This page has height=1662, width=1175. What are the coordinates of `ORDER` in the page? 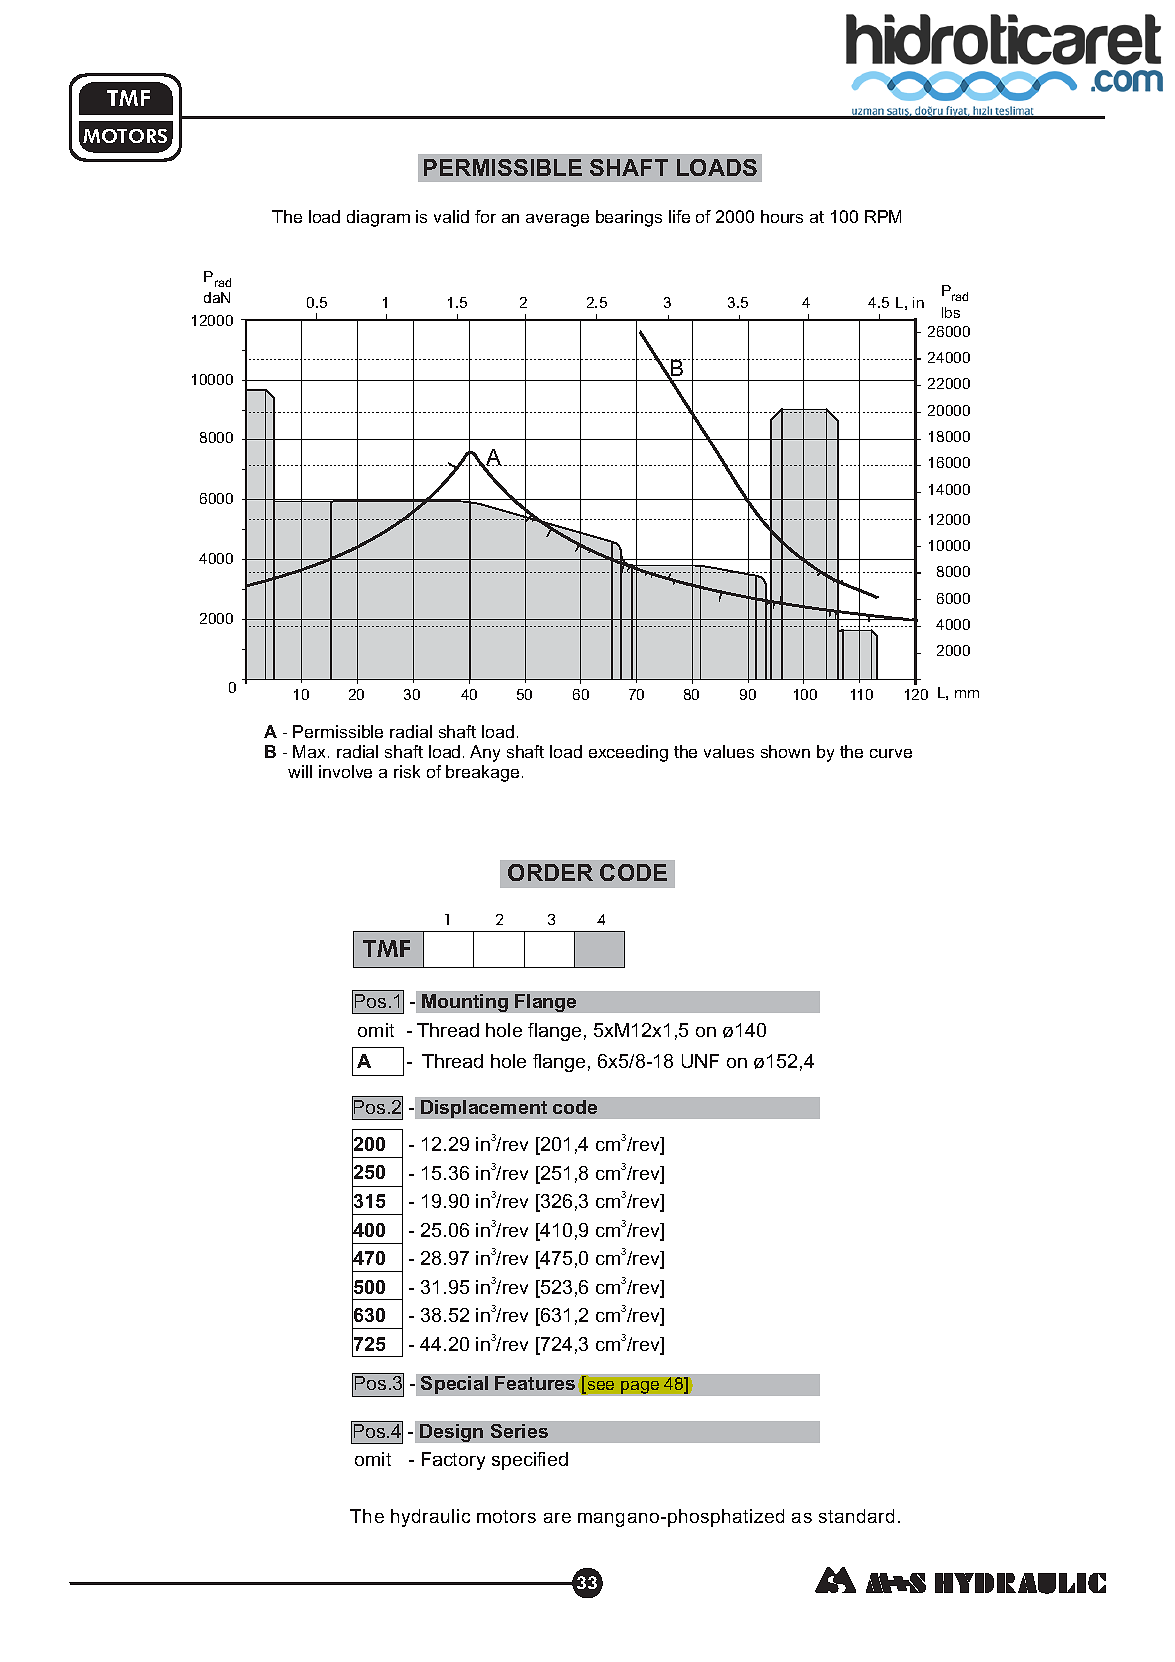 It's located at (550, 872).
